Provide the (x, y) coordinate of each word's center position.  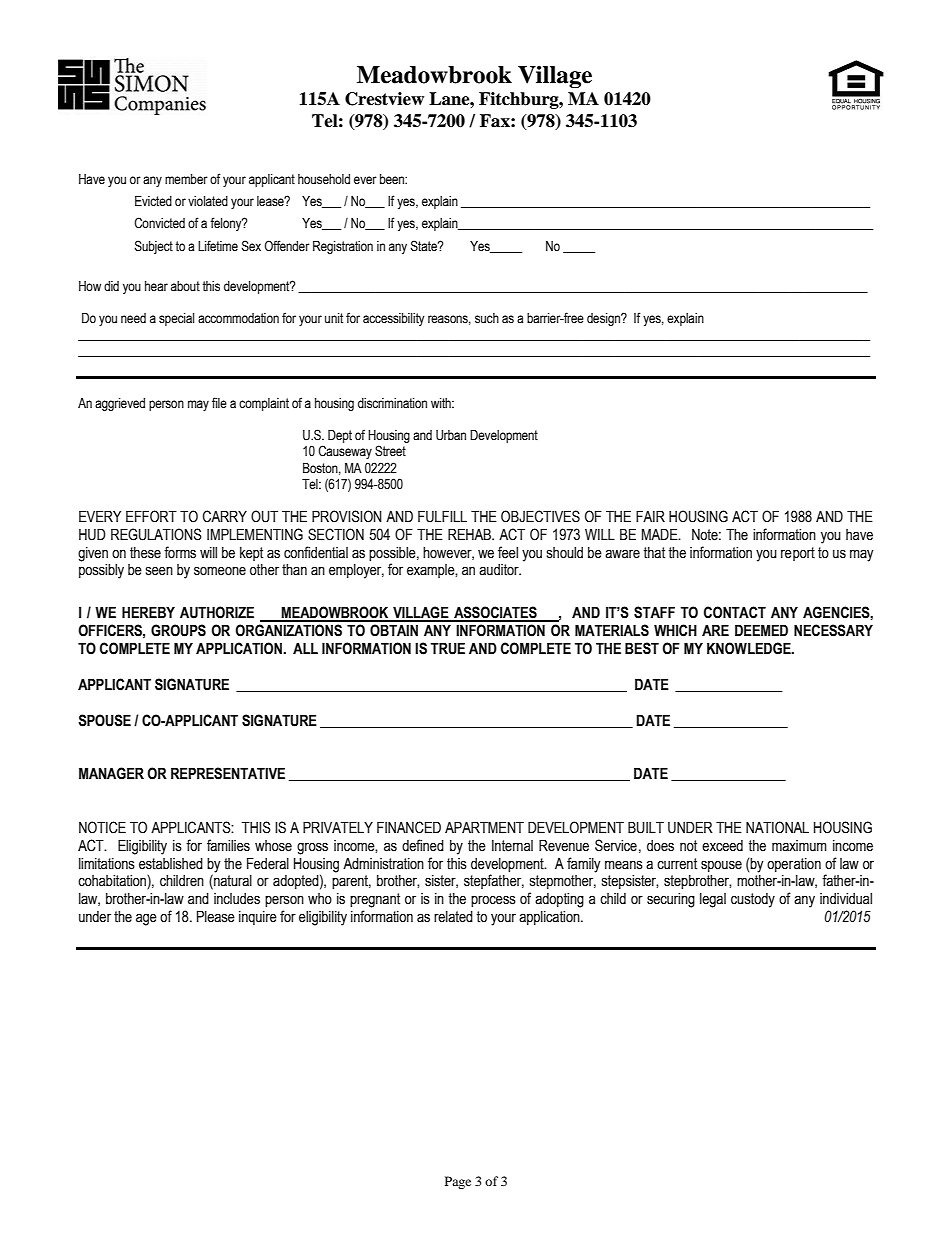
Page (458, 1182)
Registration (343, 247)
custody (753, 900)
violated (208, 201)
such (487, 318)
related (453, 917)
